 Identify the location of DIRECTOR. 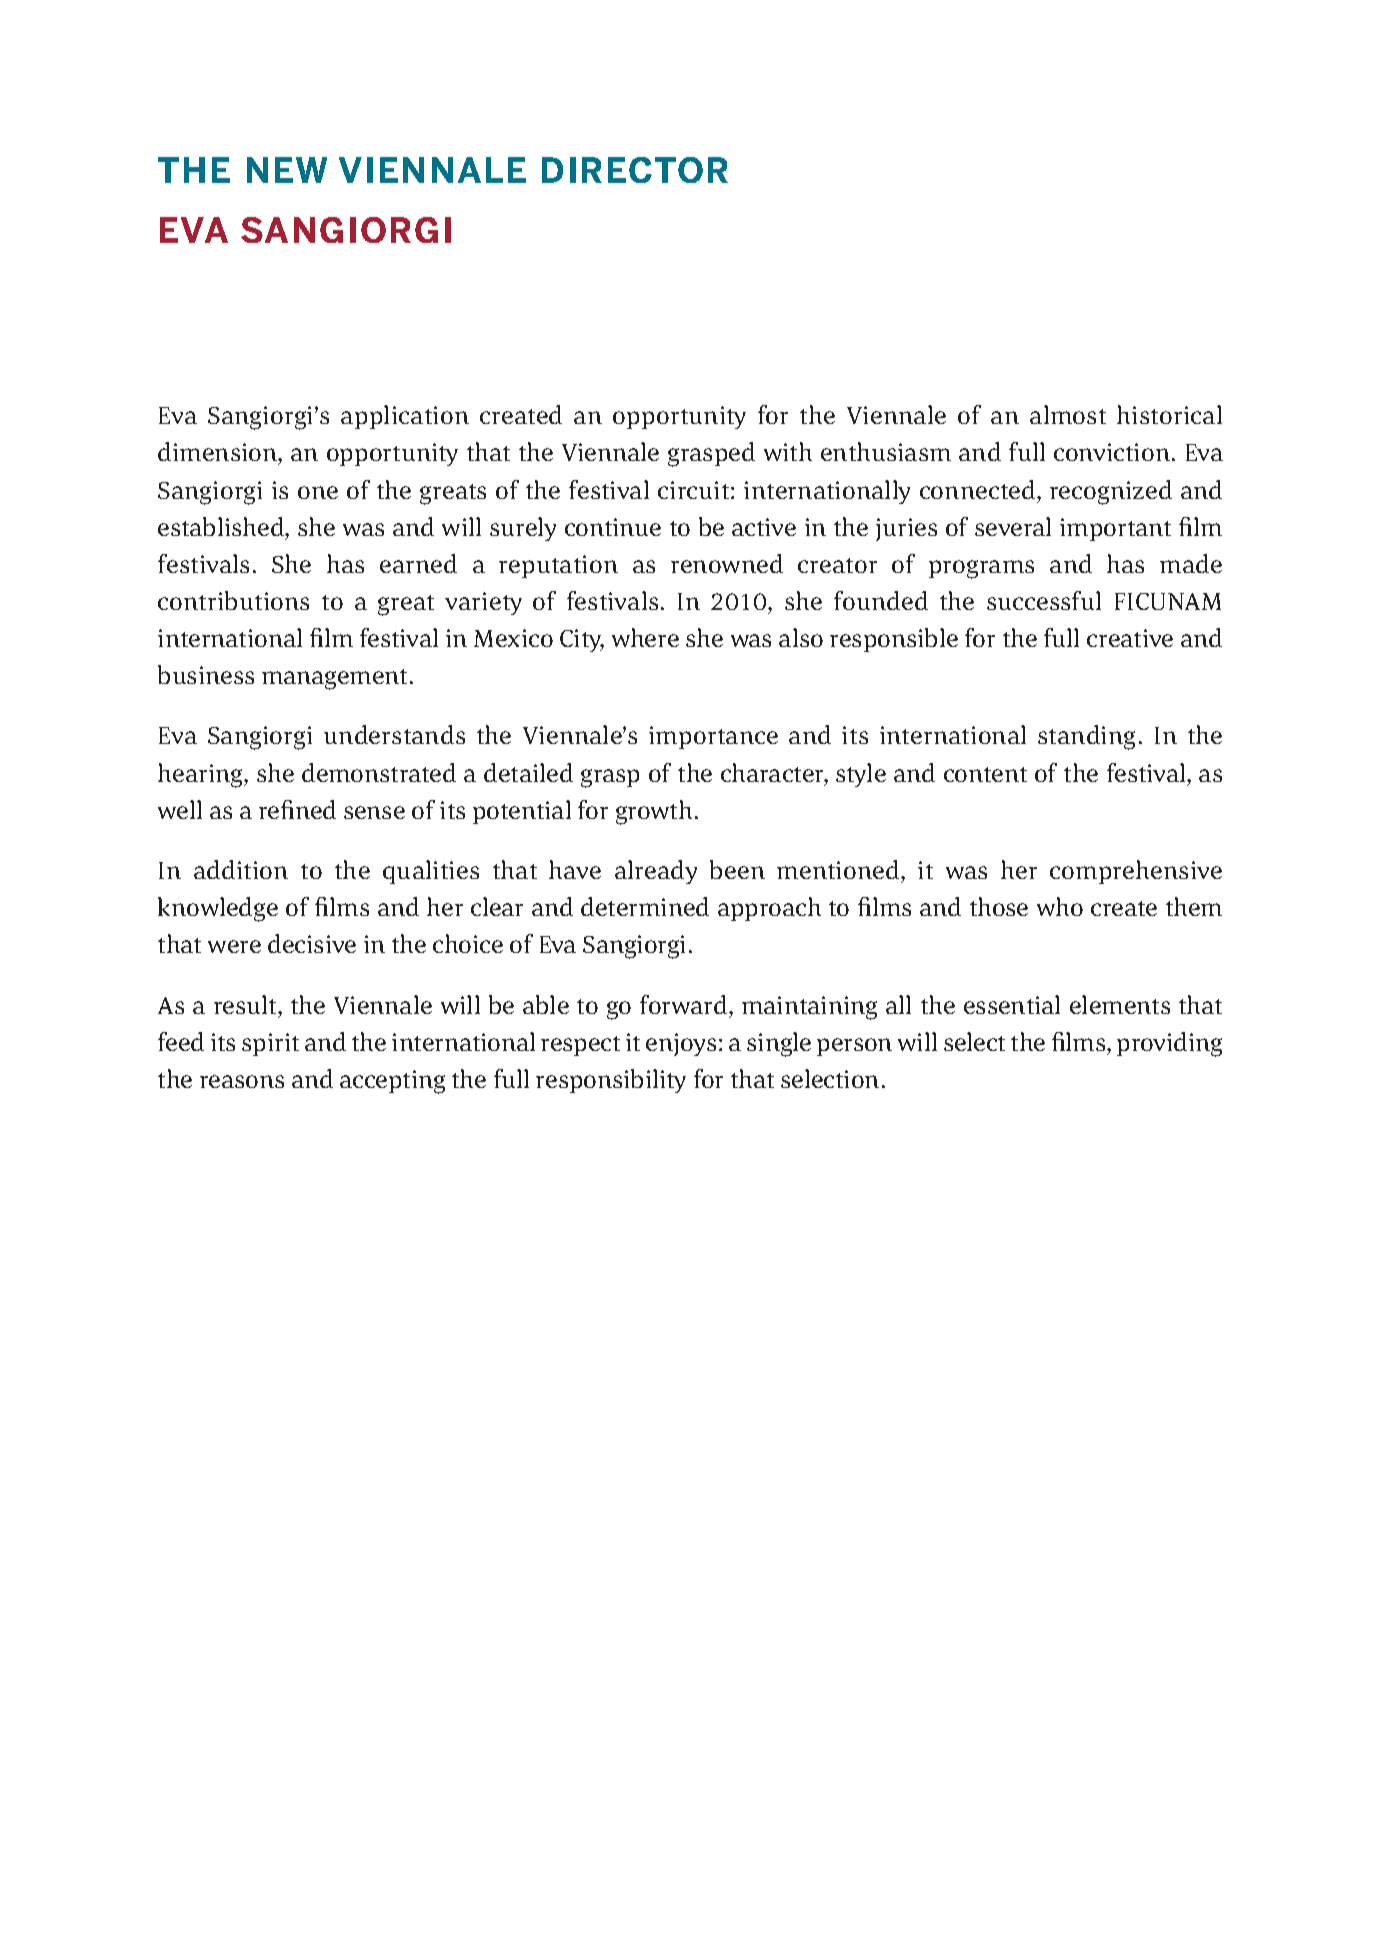
(635, 170).
